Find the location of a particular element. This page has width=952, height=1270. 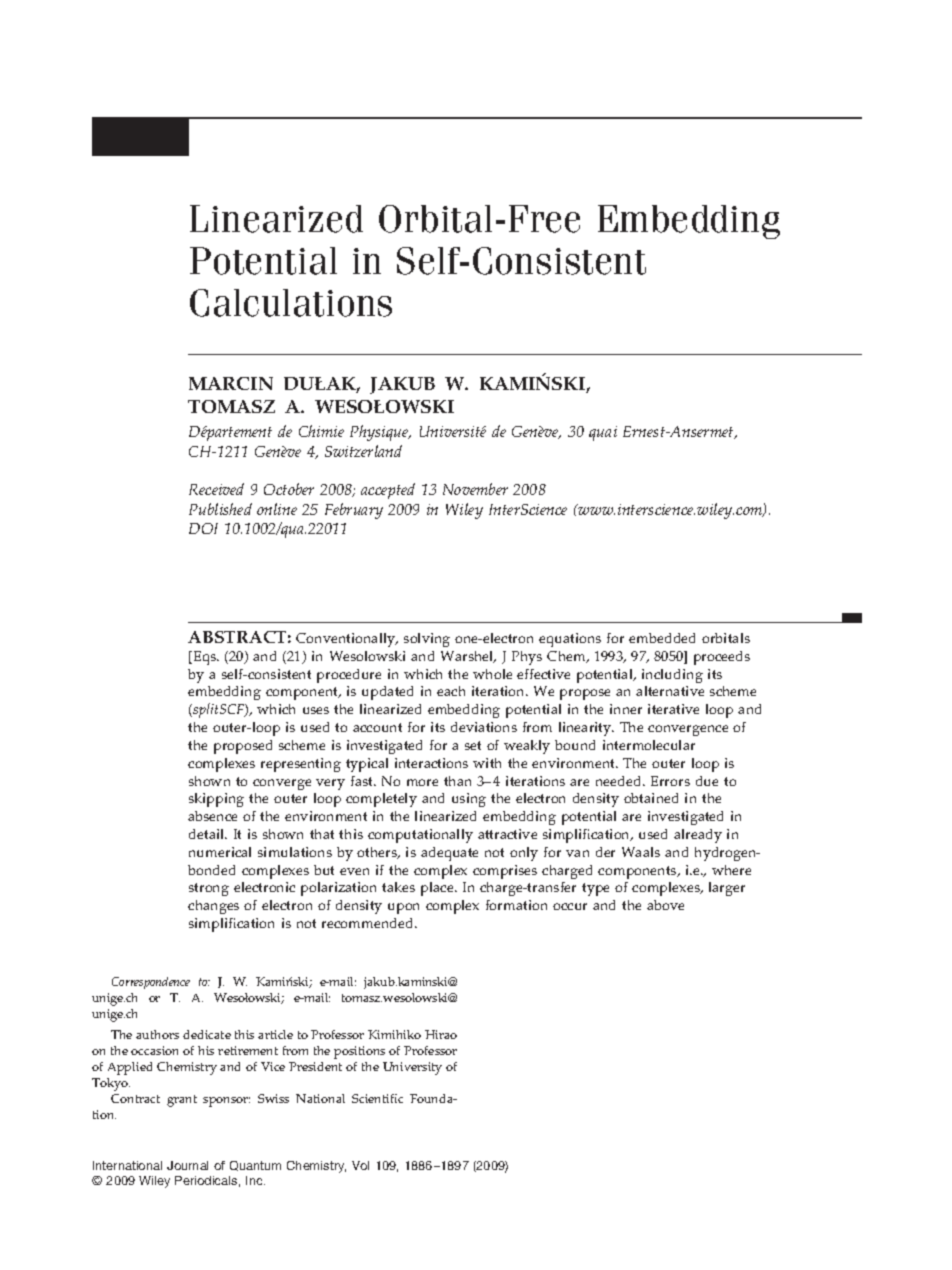

Universite is located at coordinates (453, 431).
